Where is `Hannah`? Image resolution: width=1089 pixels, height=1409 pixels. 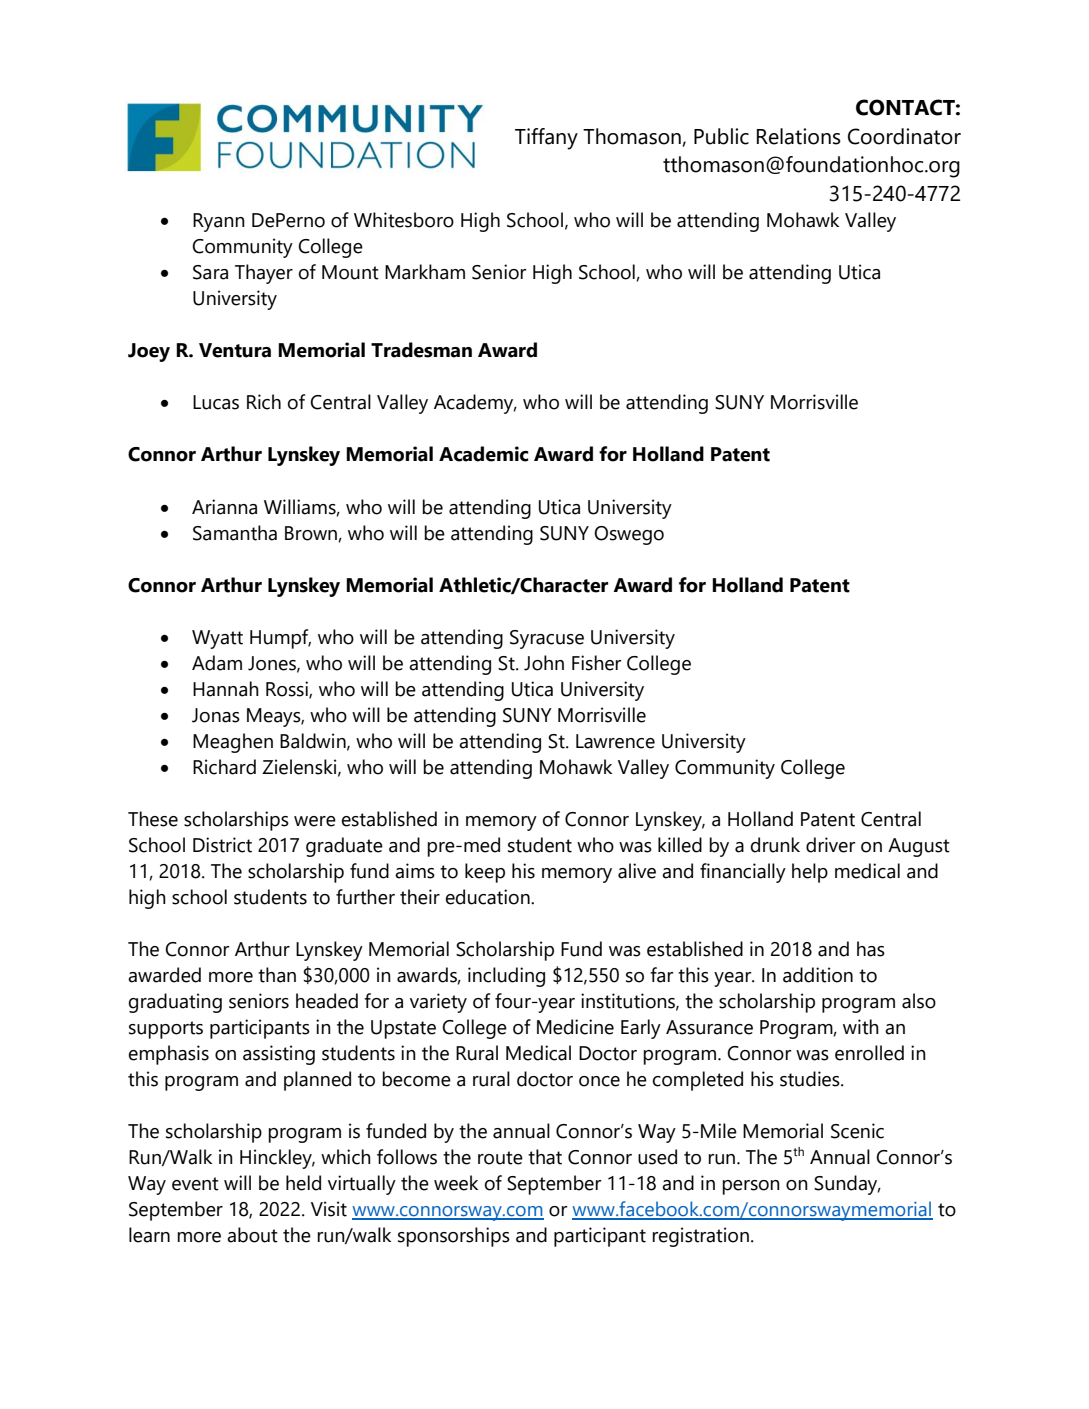 Hannah is located at coordinates (226, 689).
